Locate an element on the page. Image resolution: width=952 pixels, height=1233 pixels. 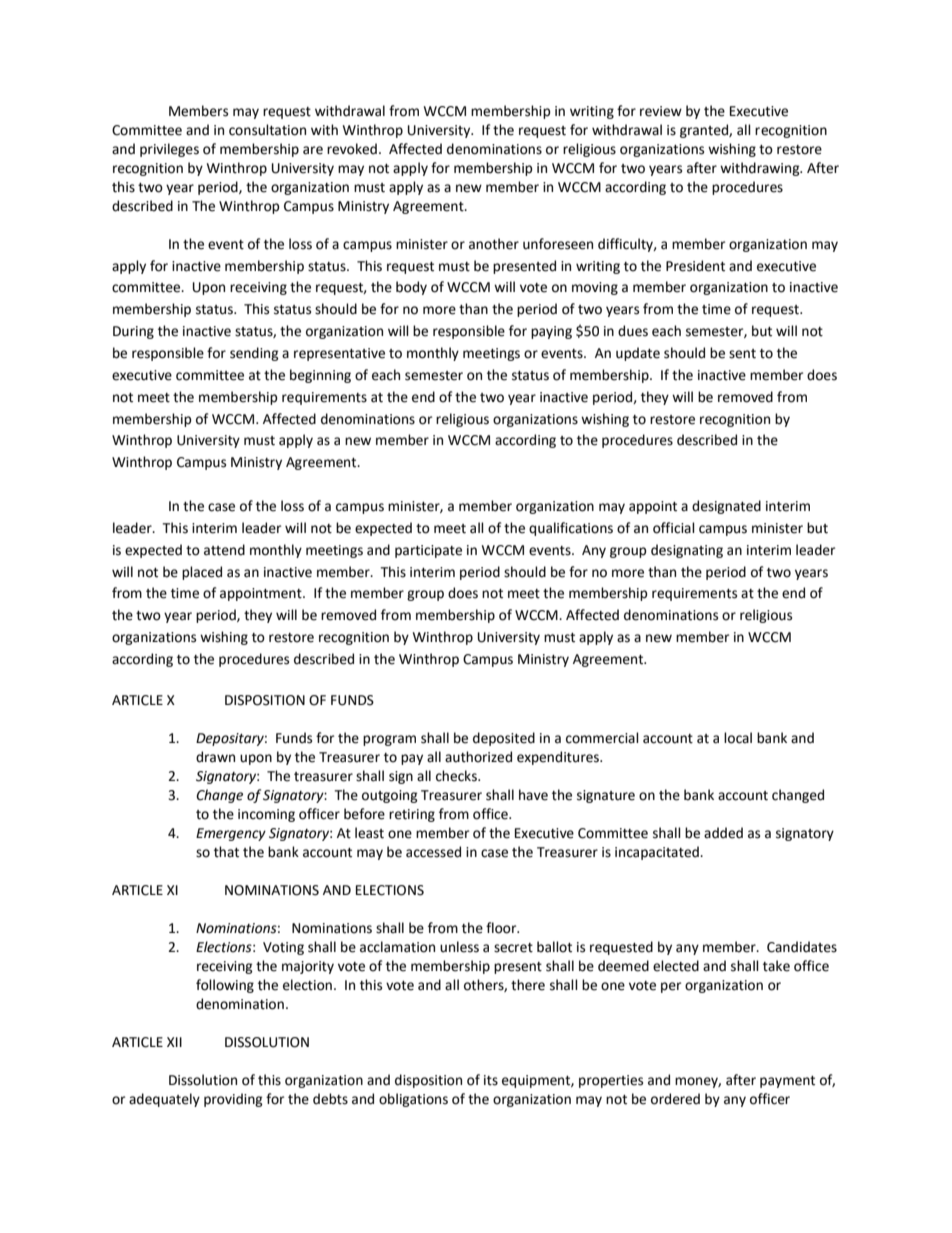
revoked is located at coordinates (352, 149).
